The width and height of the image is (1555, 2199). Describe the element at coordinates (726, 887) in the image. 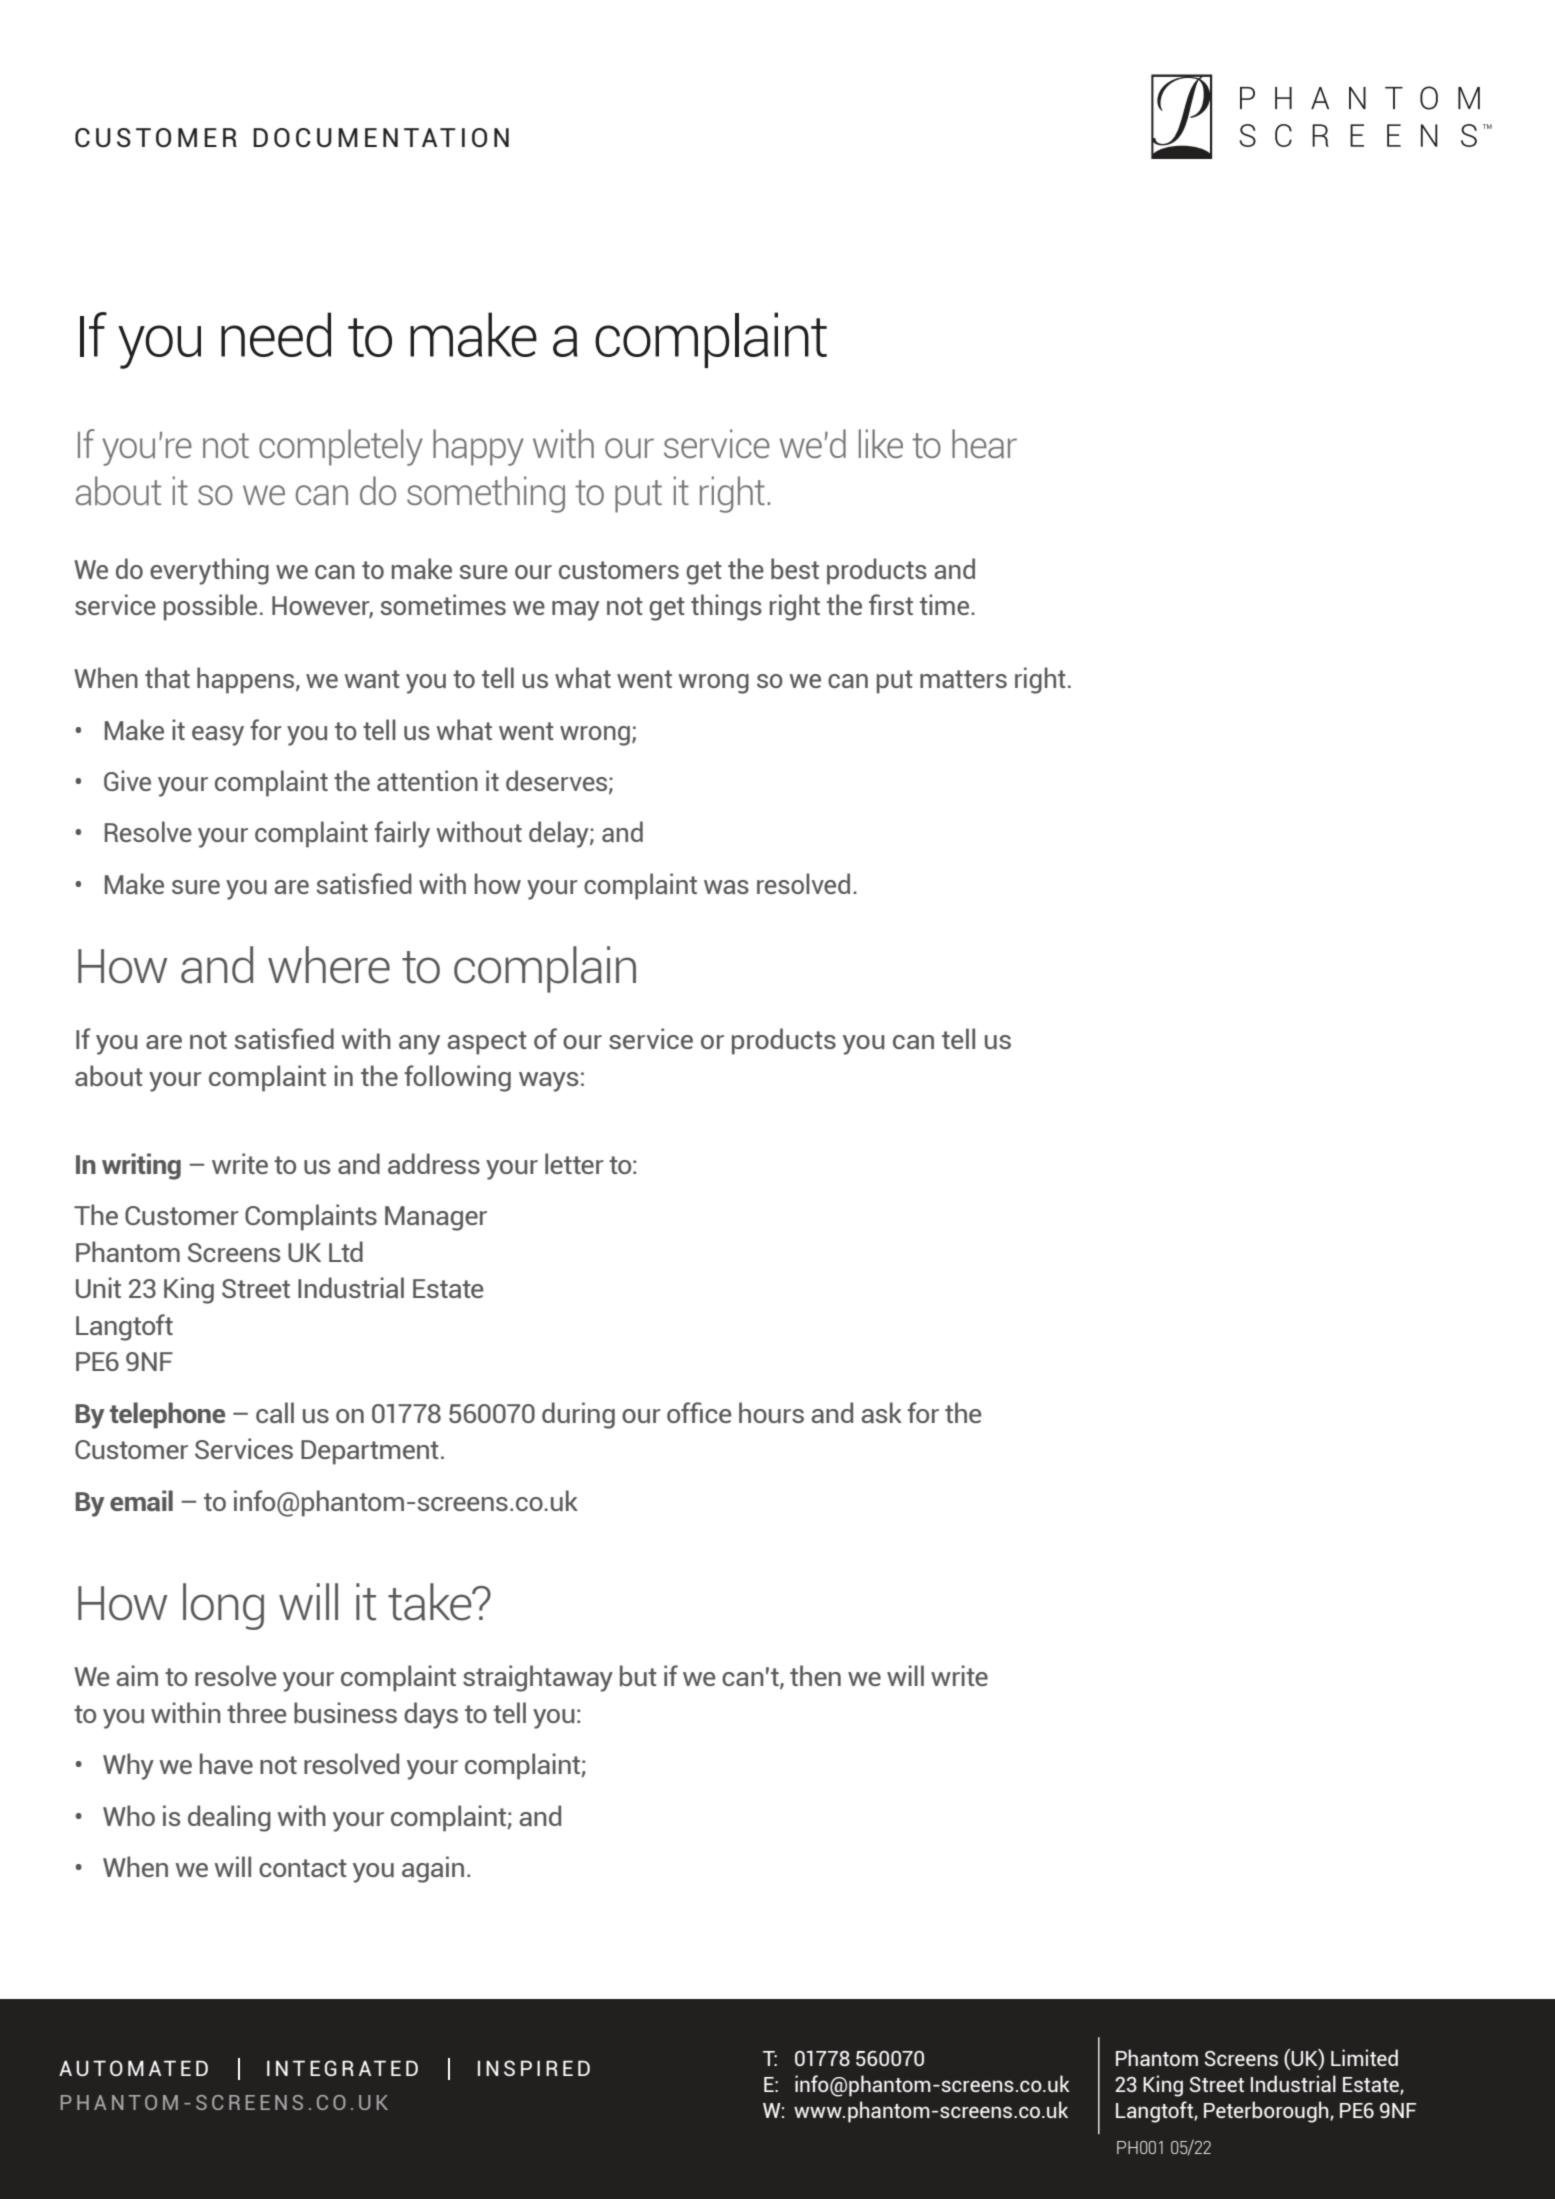

I see `was` at that location.
